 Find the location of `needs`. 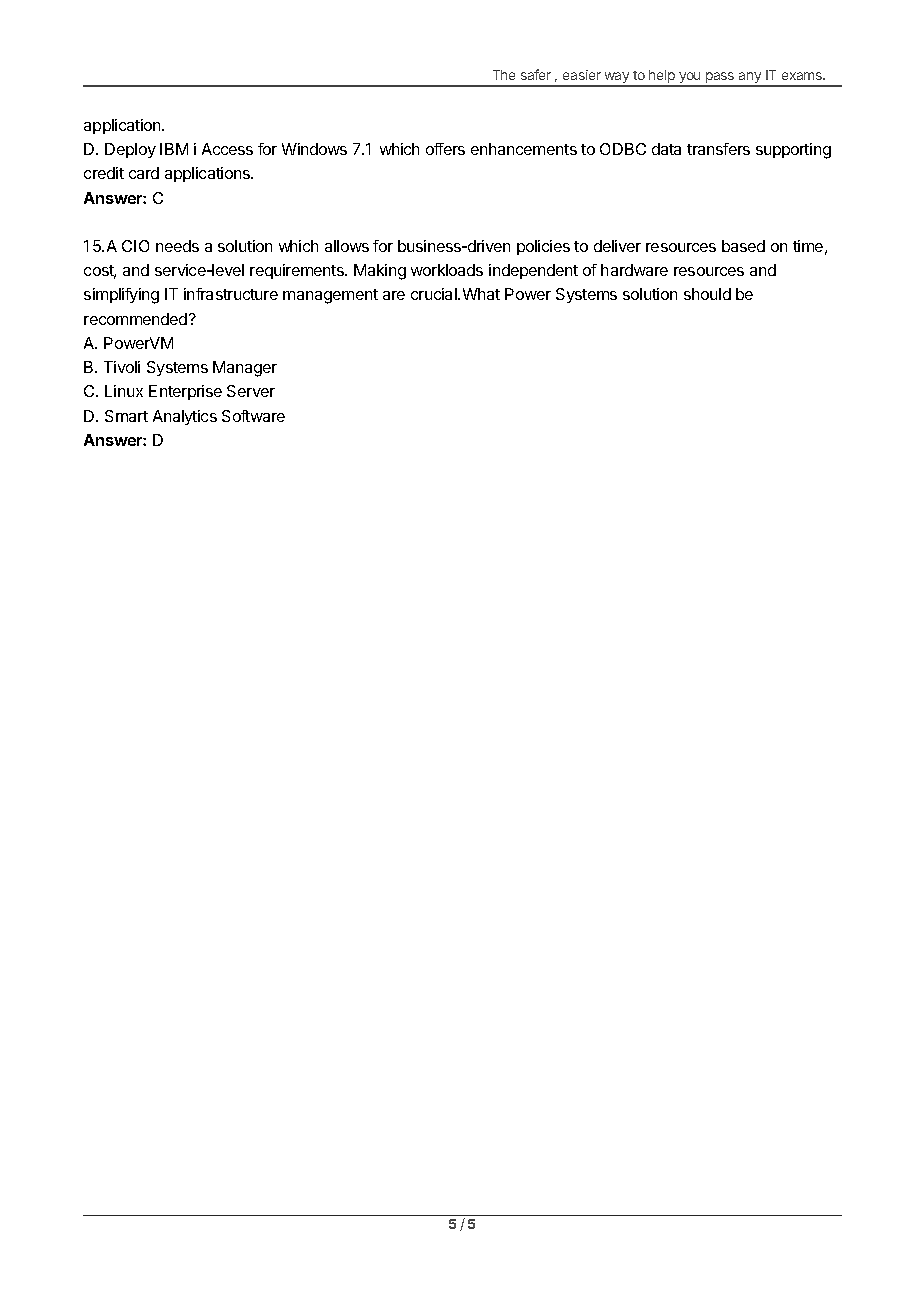

needs is located at coordinates (177, 246).
